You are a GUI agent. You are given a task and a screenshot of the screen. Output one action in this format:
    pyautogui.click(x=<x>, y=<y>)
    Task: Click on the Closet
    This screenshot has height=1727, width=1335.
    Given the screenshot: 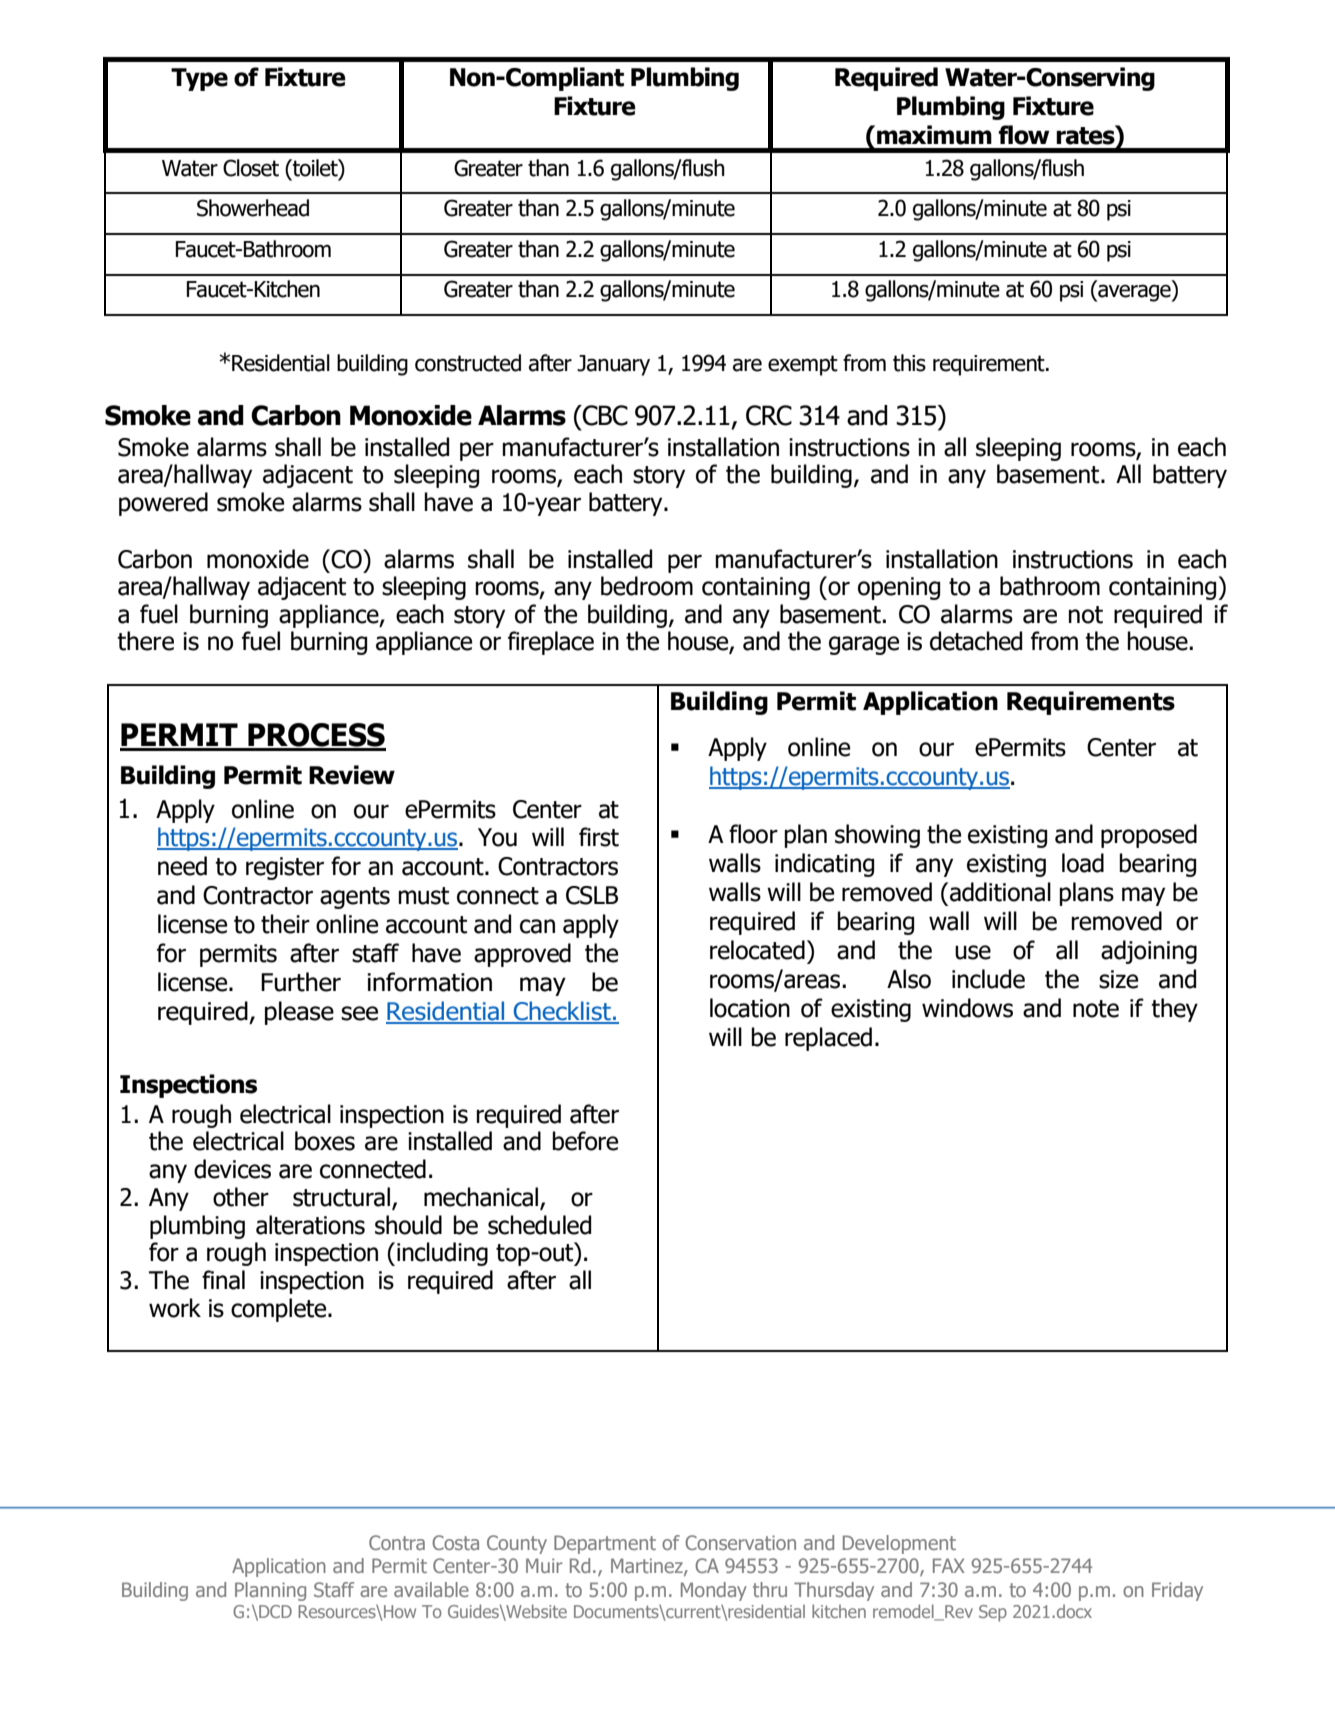 What is the action you would take?
    pyautogui.click(x=251, y=168)
